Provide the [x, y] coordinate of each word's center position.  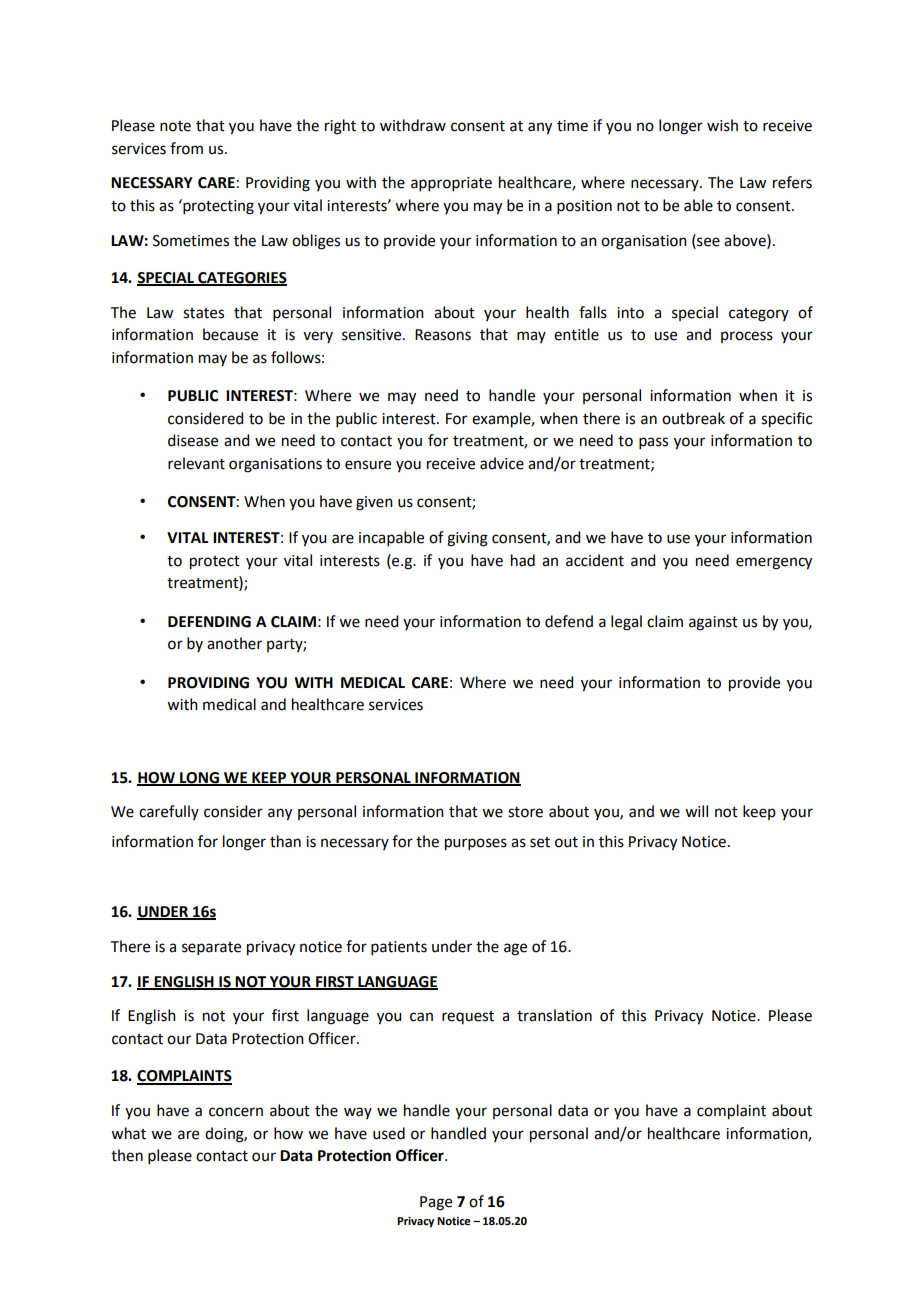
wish [722, 125]
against [713, 623]
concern [236, 1112]
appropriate [451, 184]
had [523, 560]
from [186, 148]
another [234, 643]
